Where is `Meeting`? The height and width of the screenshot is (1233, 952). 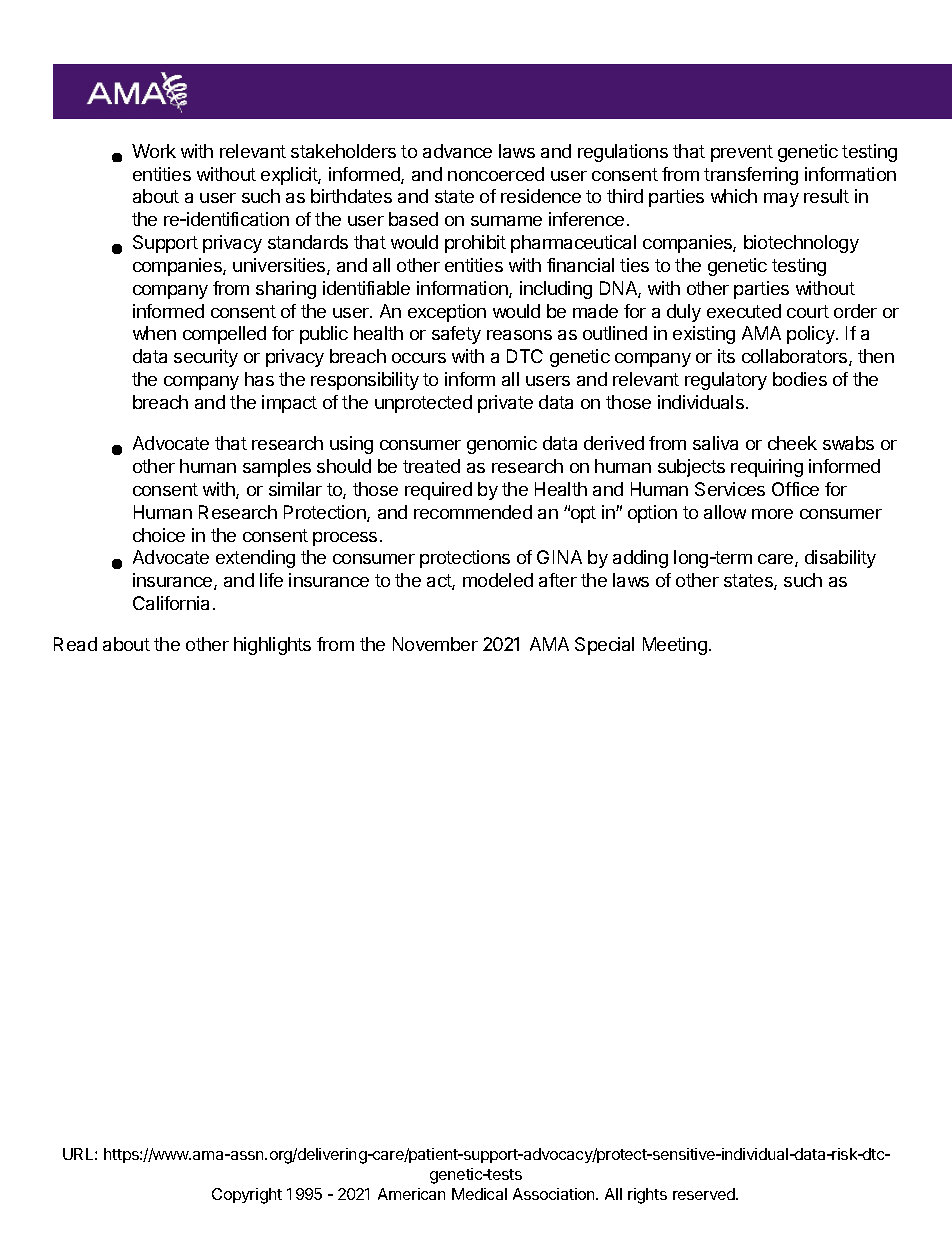 Meeting is located at coordinates (675, 646).
